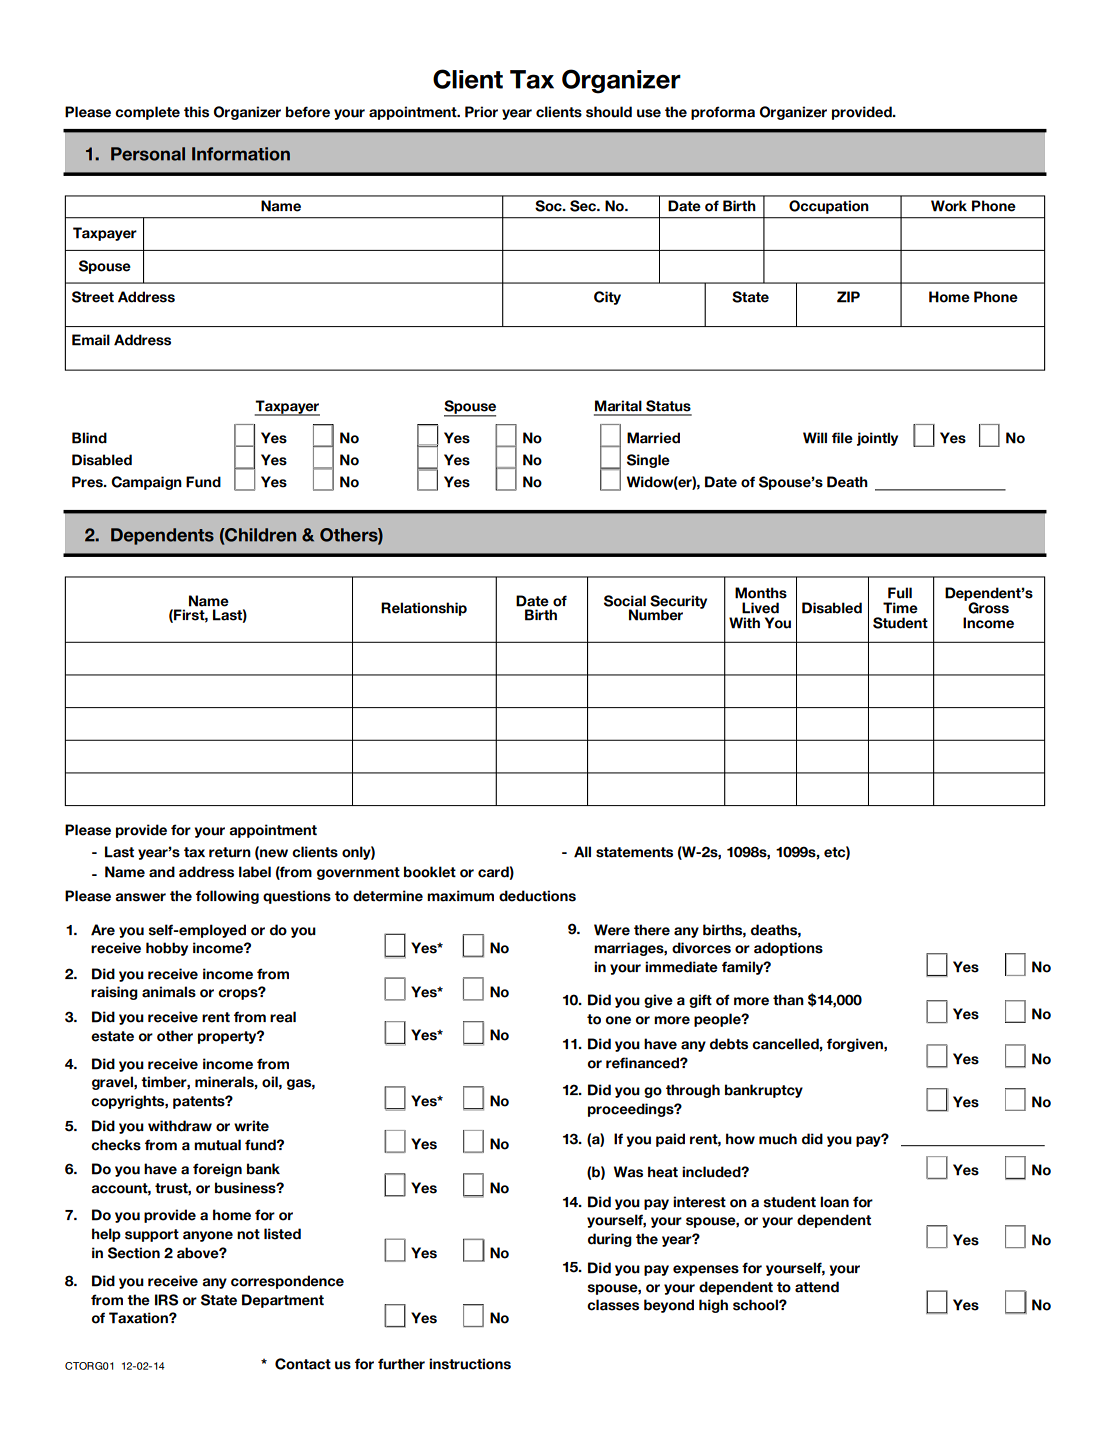 The width and height of the screenshot is (1110, 1437). What do you see at coordinates (613, 1305) in the screenshot?
I see `classes` at bounding box center [613, 1305].
